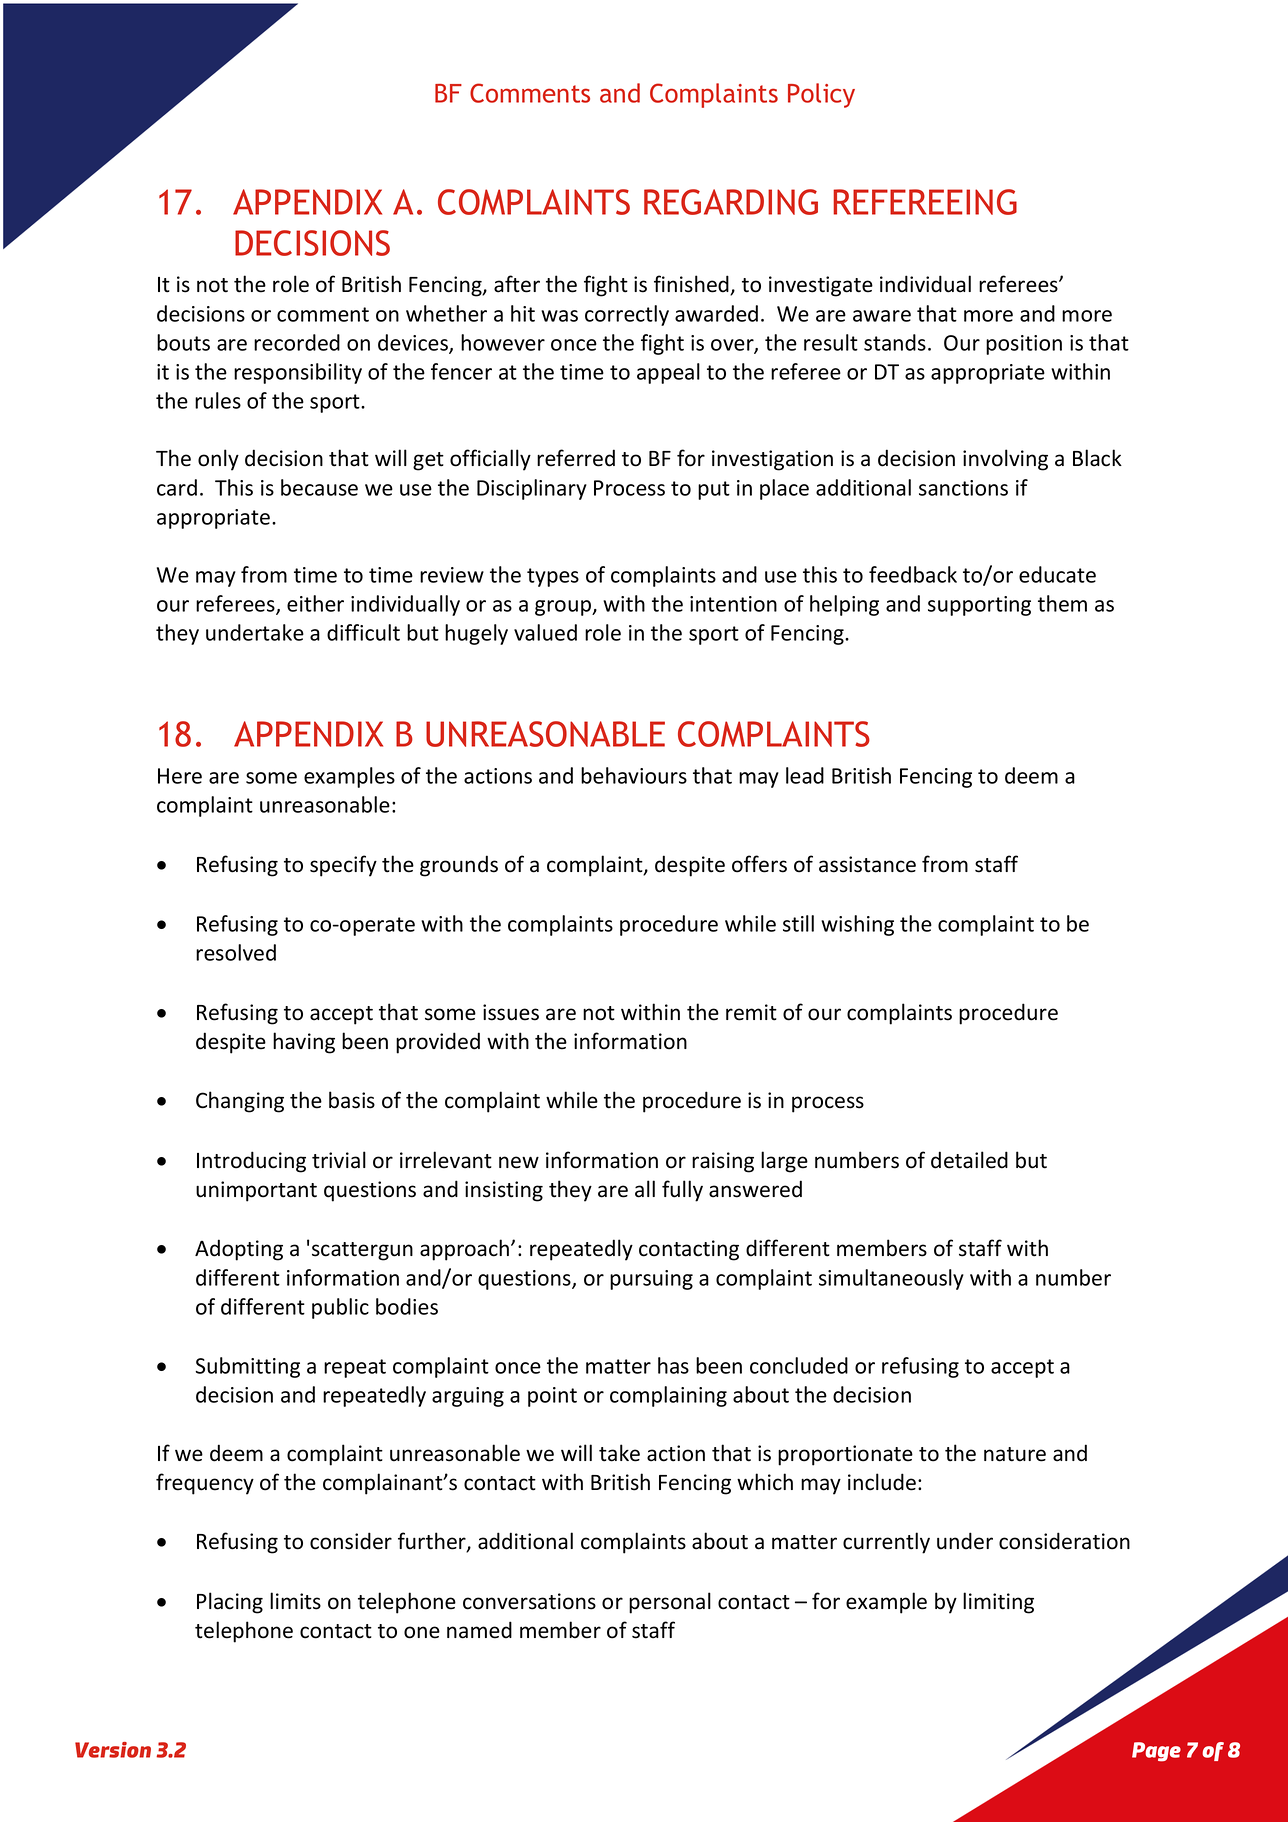  What do you see at coordinates (821, 95) in the screenshot?
I see `Policy` at bounding box center [821, 95].
